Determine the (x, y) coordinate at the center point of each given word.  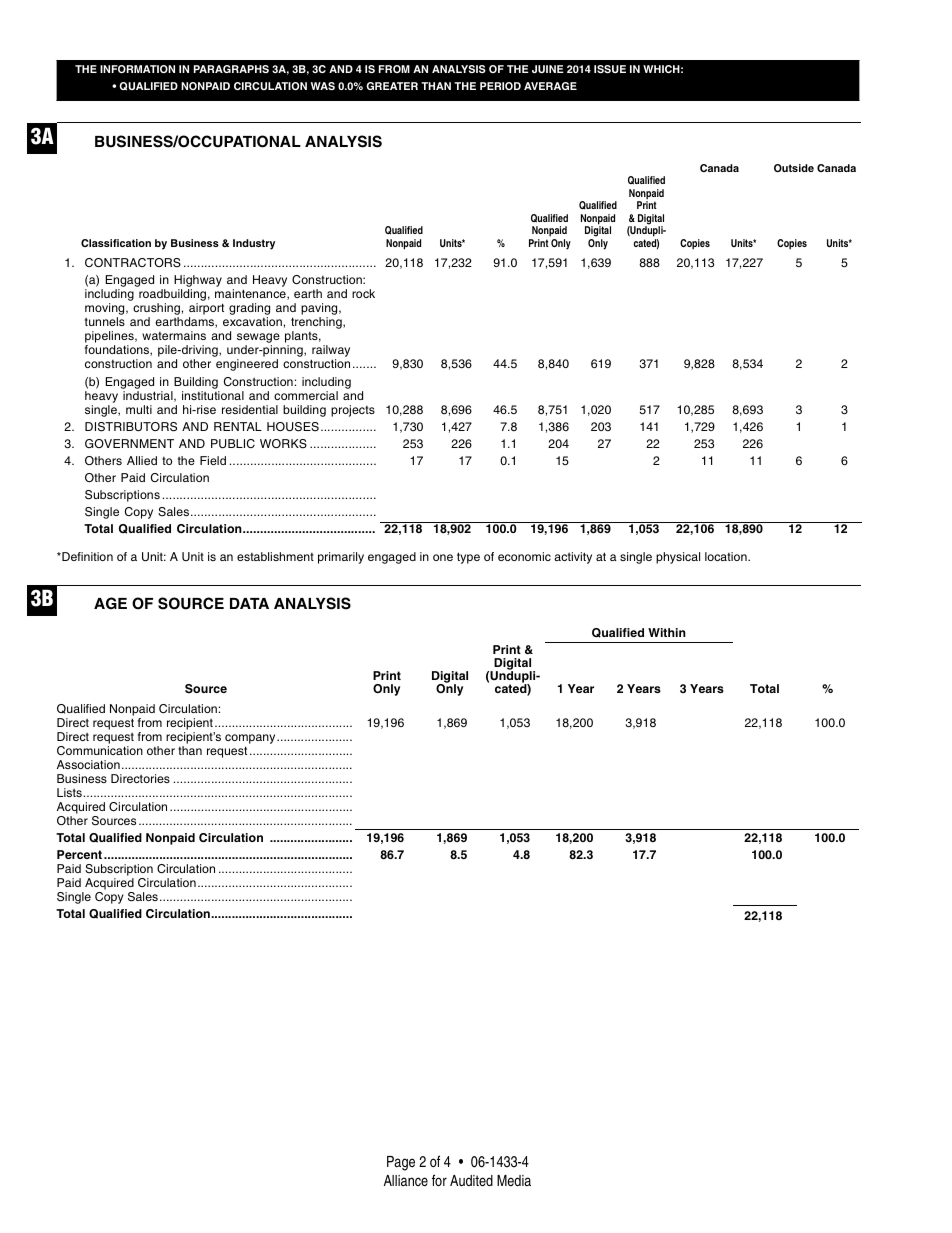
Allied (142, 460)
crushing (156, 310)
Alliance (406, 1180)
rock (363, 293)
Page (401, 1163)
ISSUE (610, 69)
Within (667, 632)
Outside (794, 168)
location (727, 556)
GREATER (392, 86)
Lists (69, 792)
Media (514, 1180)
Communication (100, 750)
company (251, 739)
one (443, 557)
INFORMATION (137, 69)
